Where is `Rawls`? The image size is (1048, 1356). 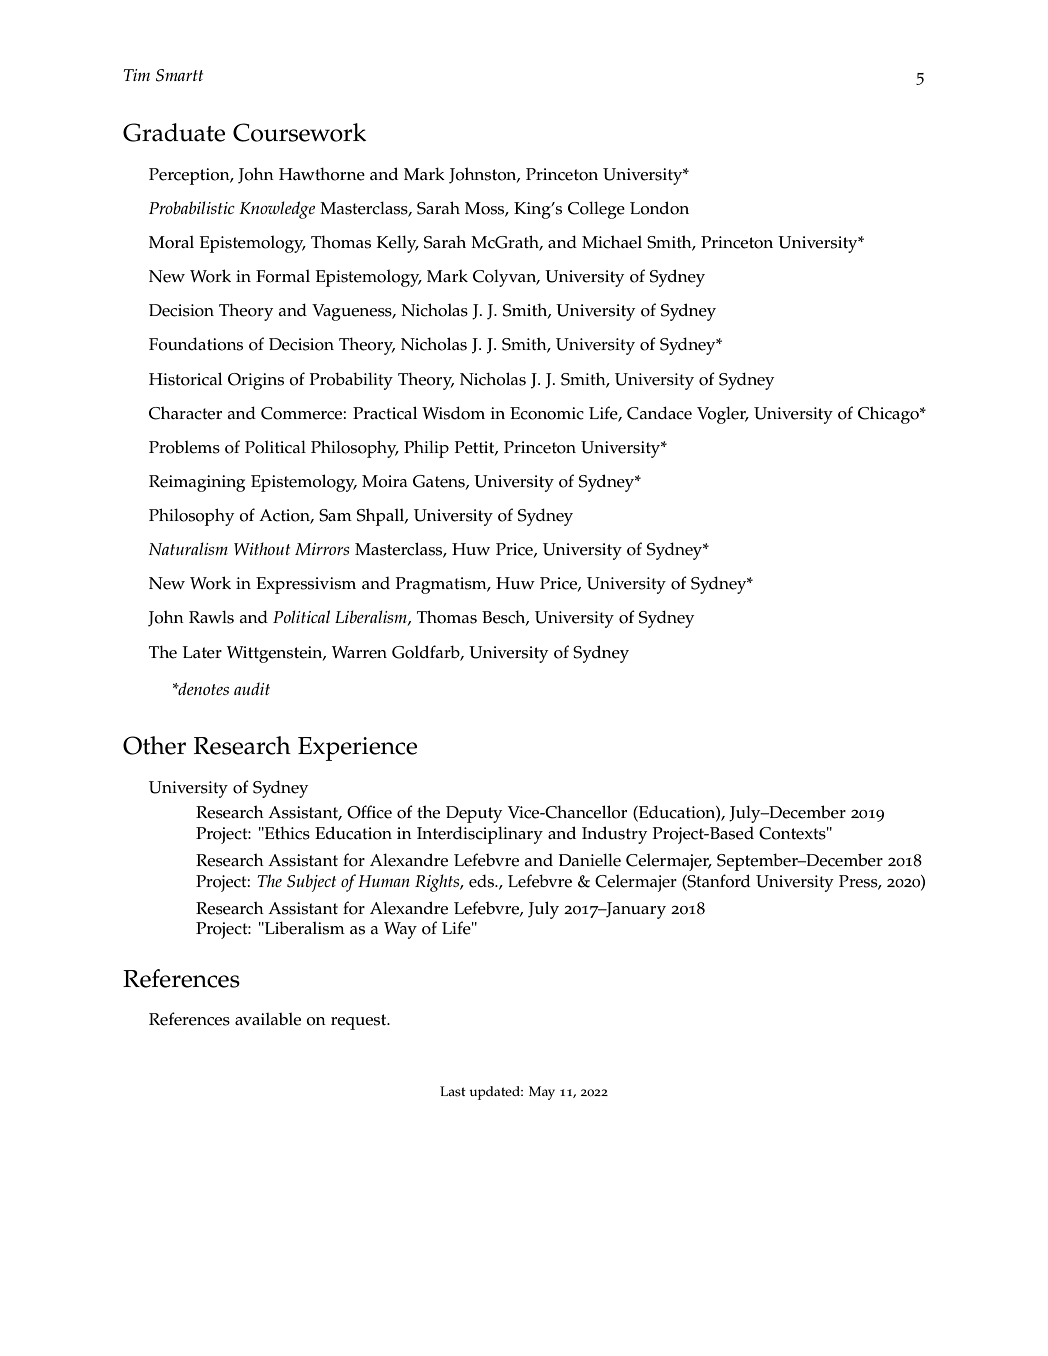 Rawls is located at coordinates (211, 617).
